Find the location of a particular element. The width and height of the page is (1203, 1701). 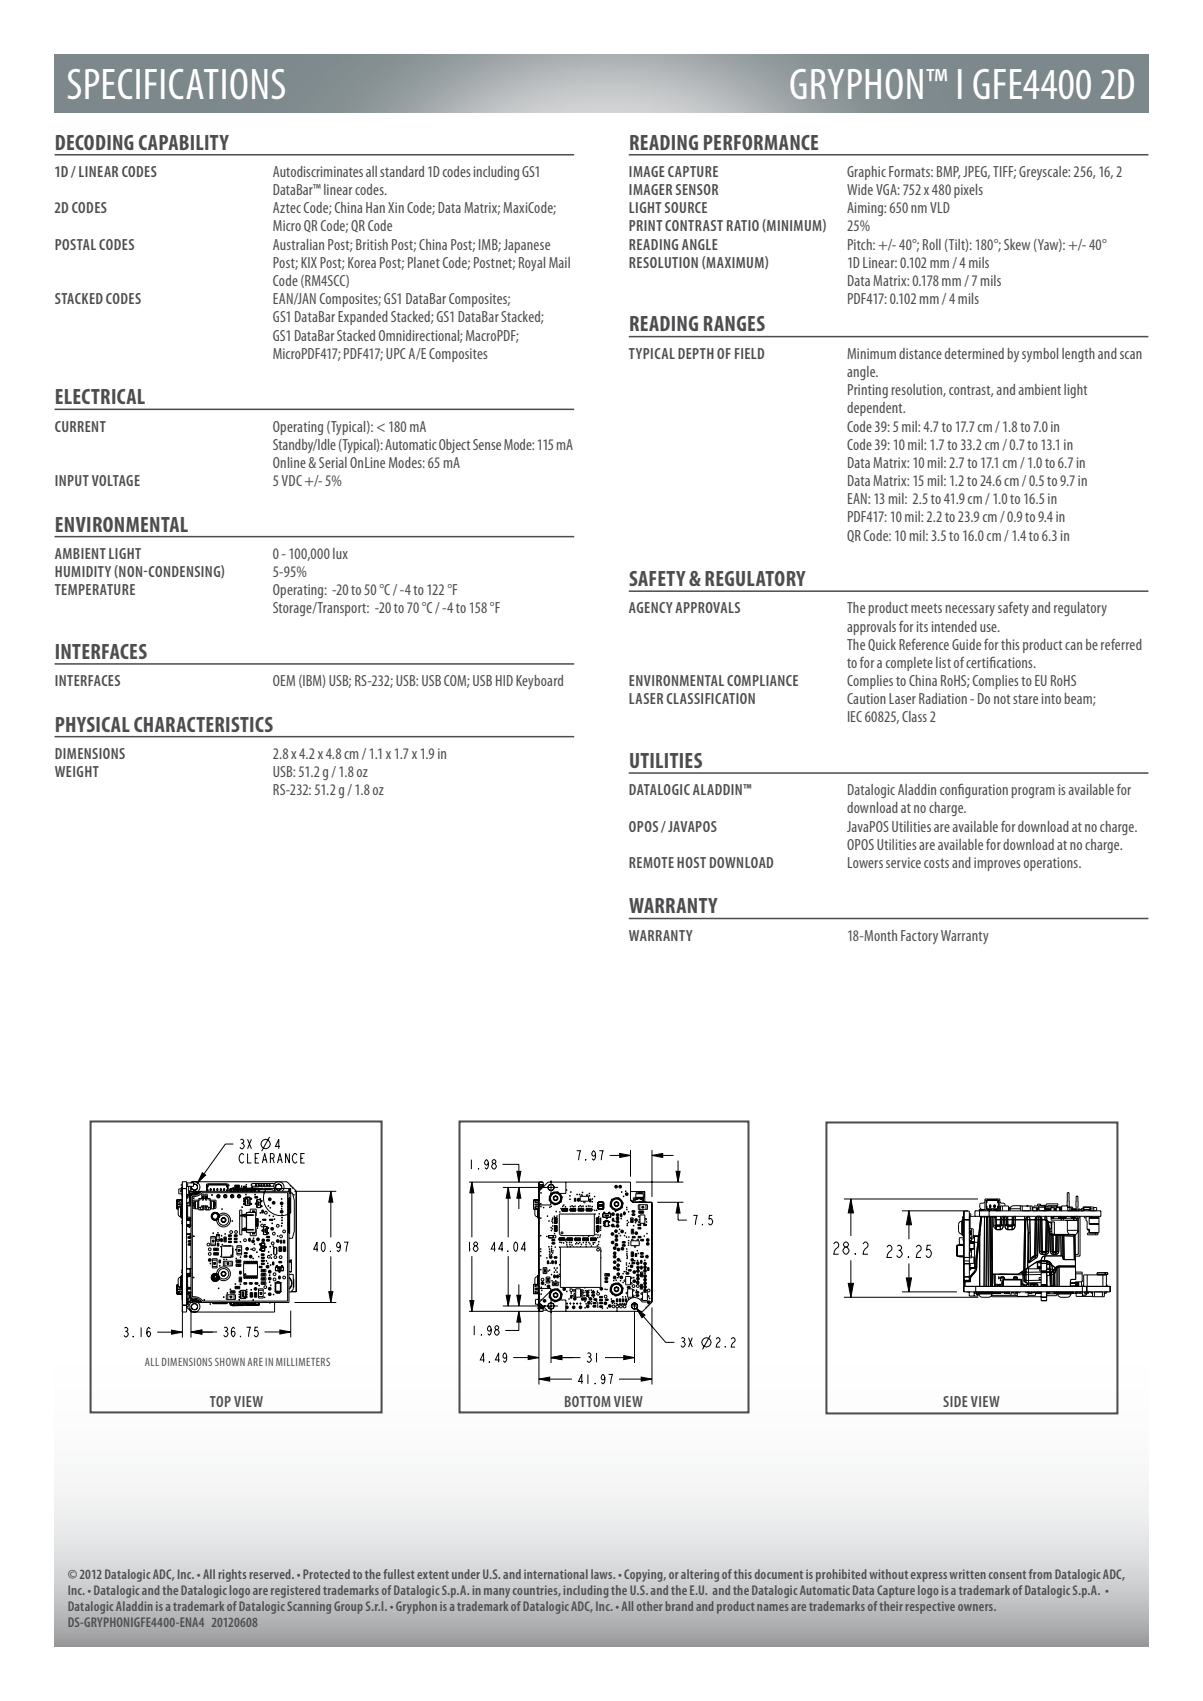

Weight is located at coordinates (77, 771).
